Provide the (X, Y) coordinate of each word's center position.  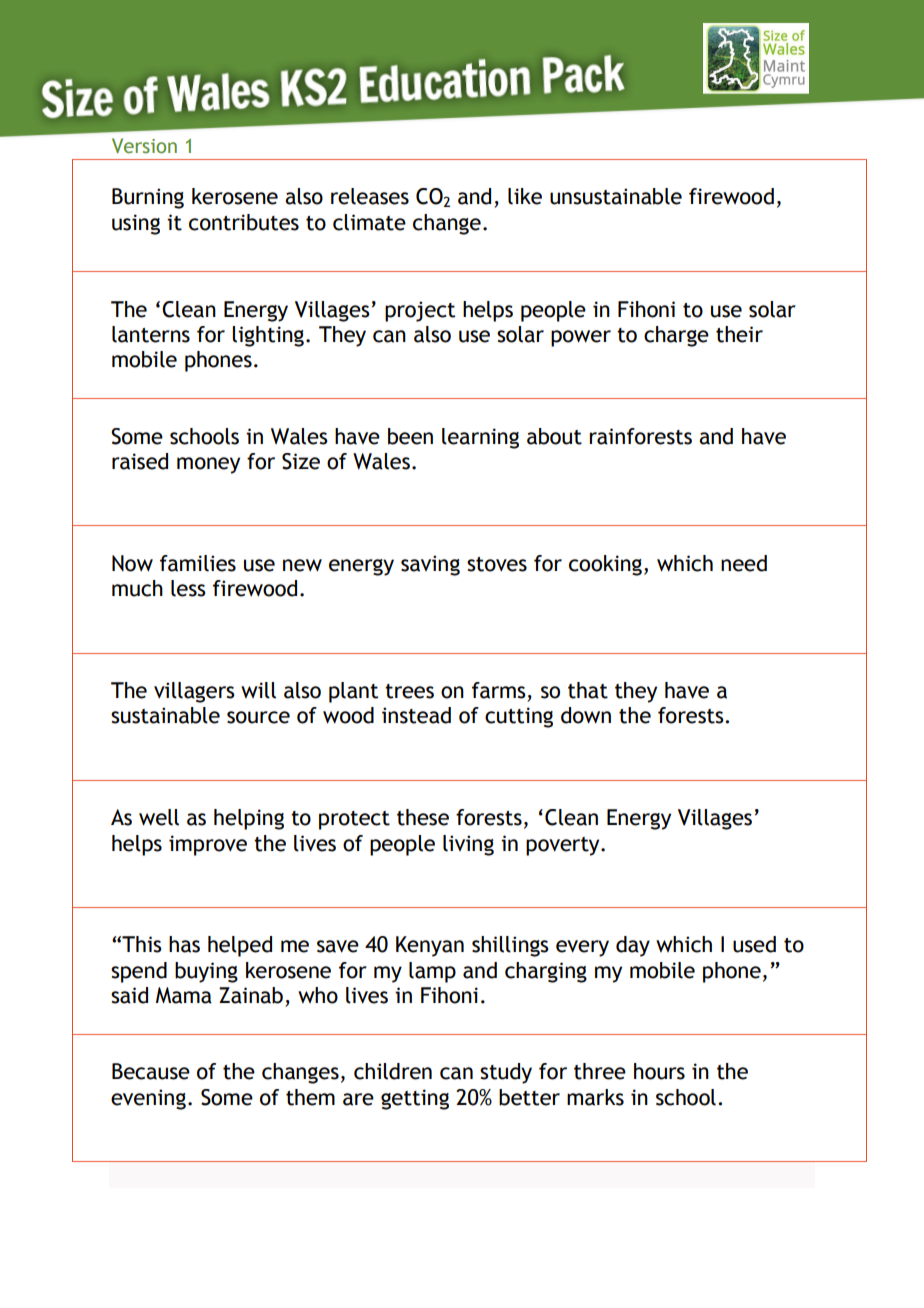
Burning (148, 198)
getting (415, 1099)
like (525, 196)
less (188, 588)
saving (430, 565)
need (744, 563)
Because (151, 1071)
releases (370, 196)
